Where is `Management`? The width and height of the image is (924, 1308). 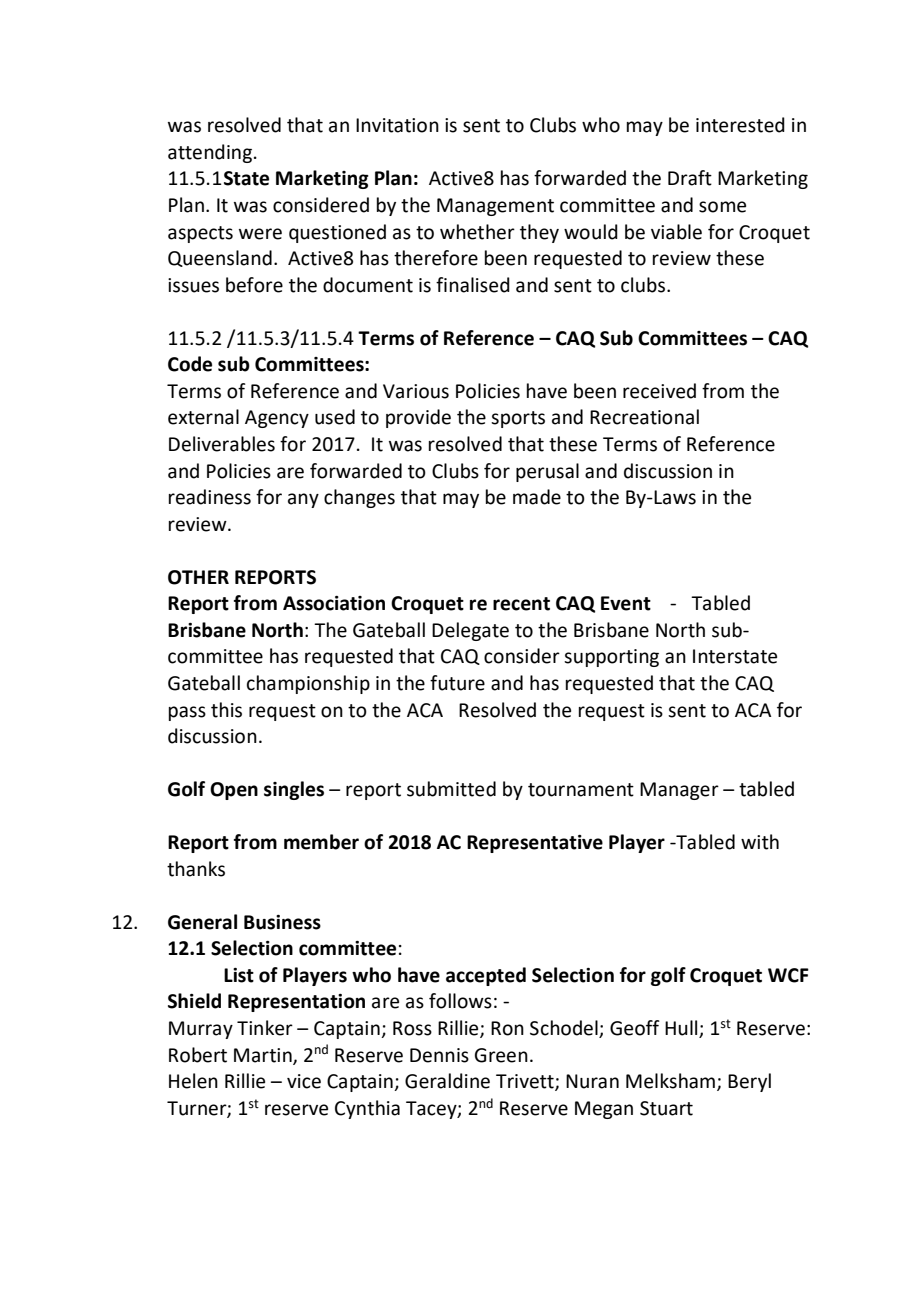 Management is located at coordinates (495, 207).
